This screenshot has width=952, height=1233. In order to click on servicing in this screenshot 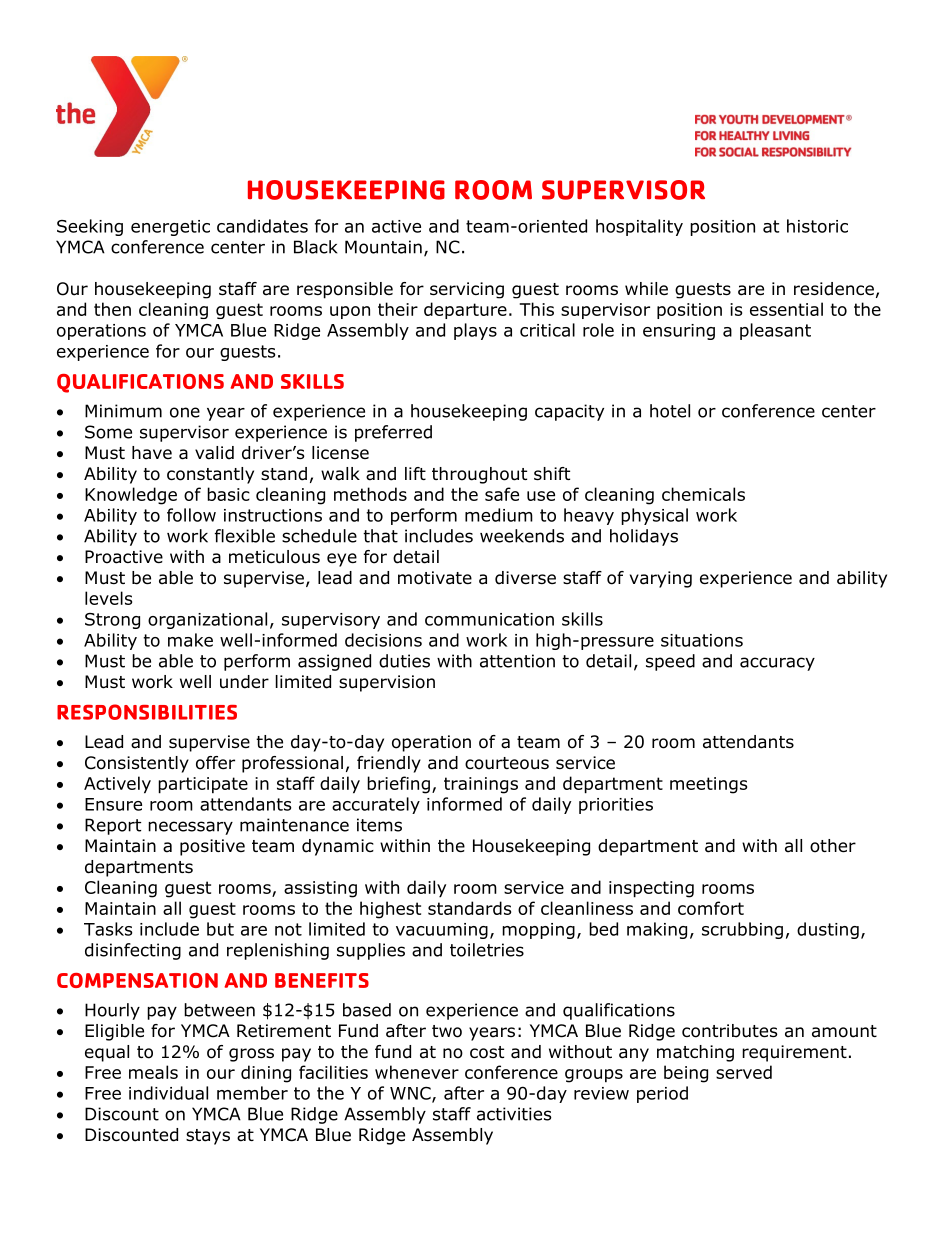, I will do `click(467, 290)`.
